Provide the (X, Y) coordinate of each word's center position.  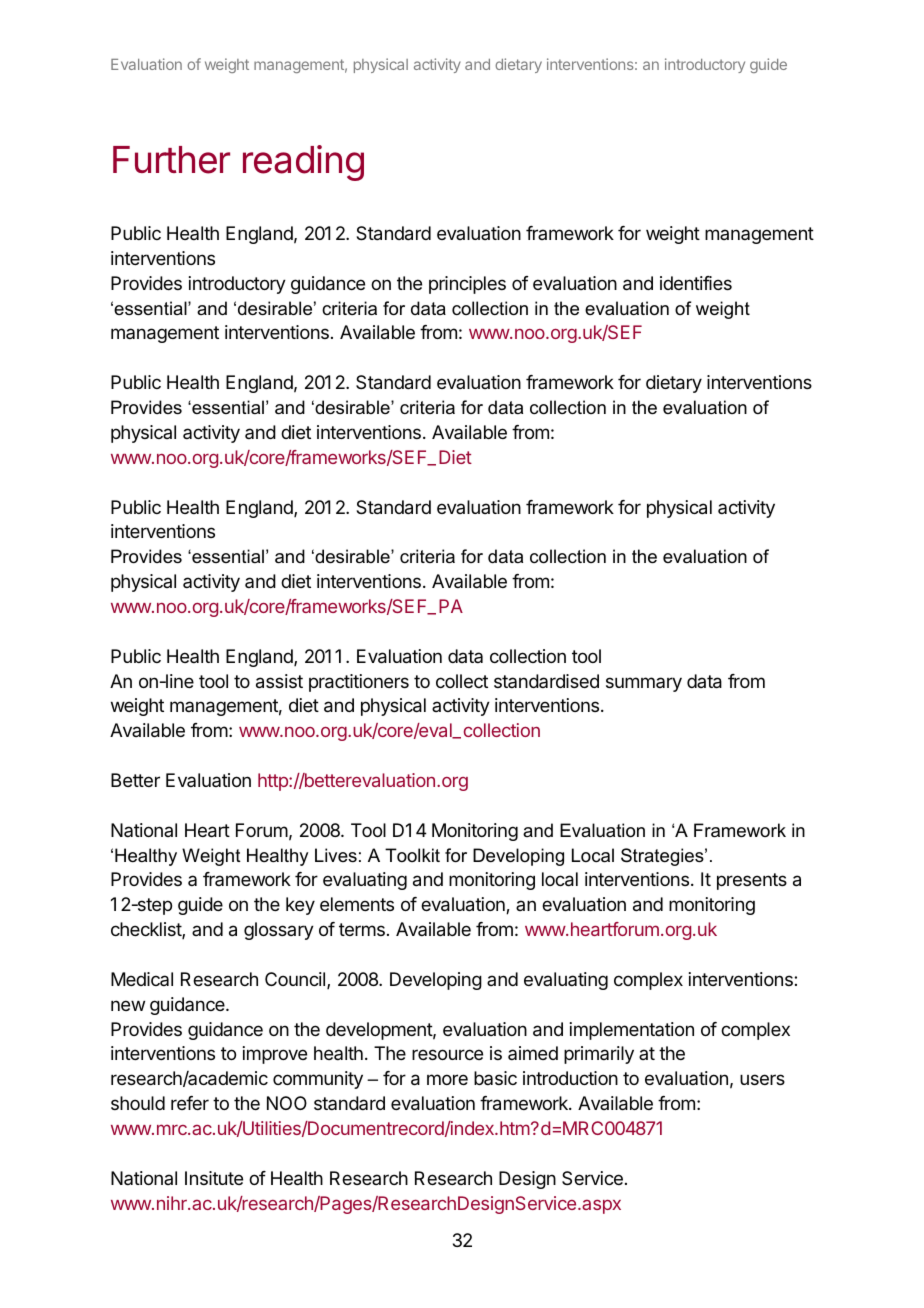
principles (467, 285)
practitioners (359, 683)
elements (357, 904)
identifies (696, 283)
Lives (336, 855)
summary (644, 684)
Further (171, 160)
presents (752, 881)
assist (279, 681)
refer (190, 1103)
